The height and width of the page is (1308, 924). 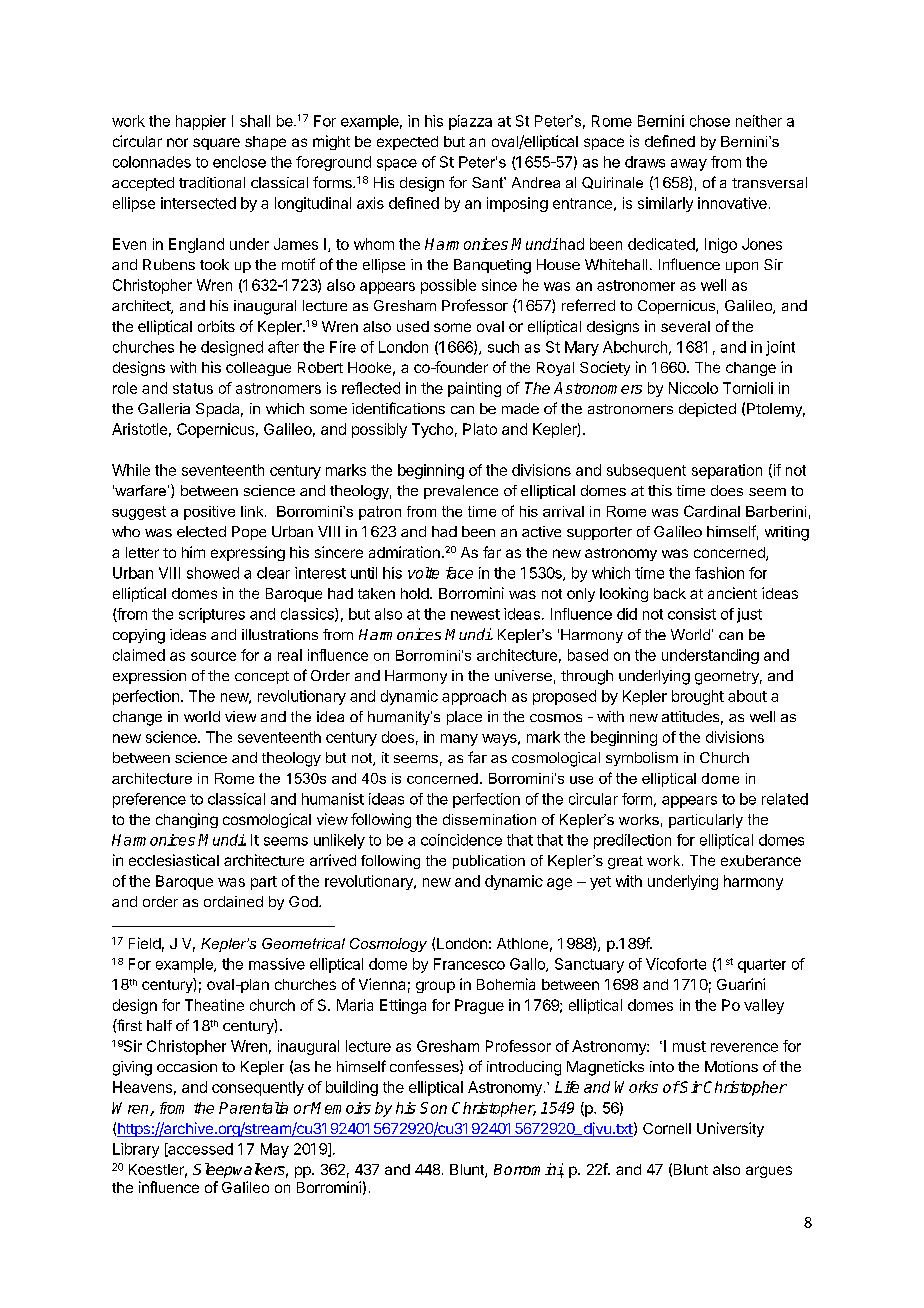 What do you see at coordinates (433, 1108) in the page?
I see `Son` at bounding box center [433, 1108].
